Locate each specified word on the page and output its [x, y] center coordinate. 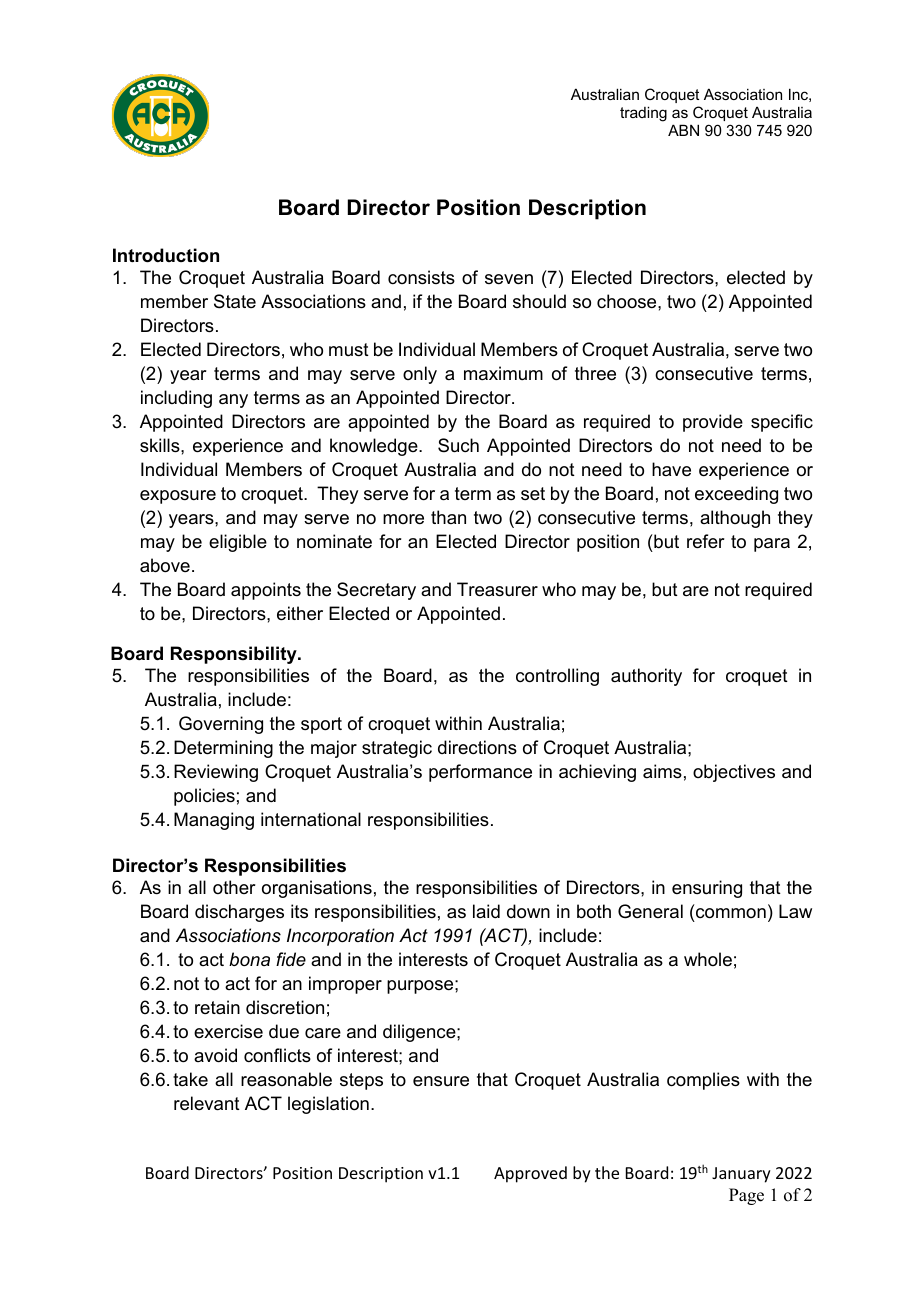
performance [480, 773]
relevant [207, 1103]
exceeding [736, 495]
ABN [683, 130]
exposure [178, 497]
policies [204, 797]
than [448, 517]
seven [509, 279]
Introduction [166, 255]
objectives [734, 773]
